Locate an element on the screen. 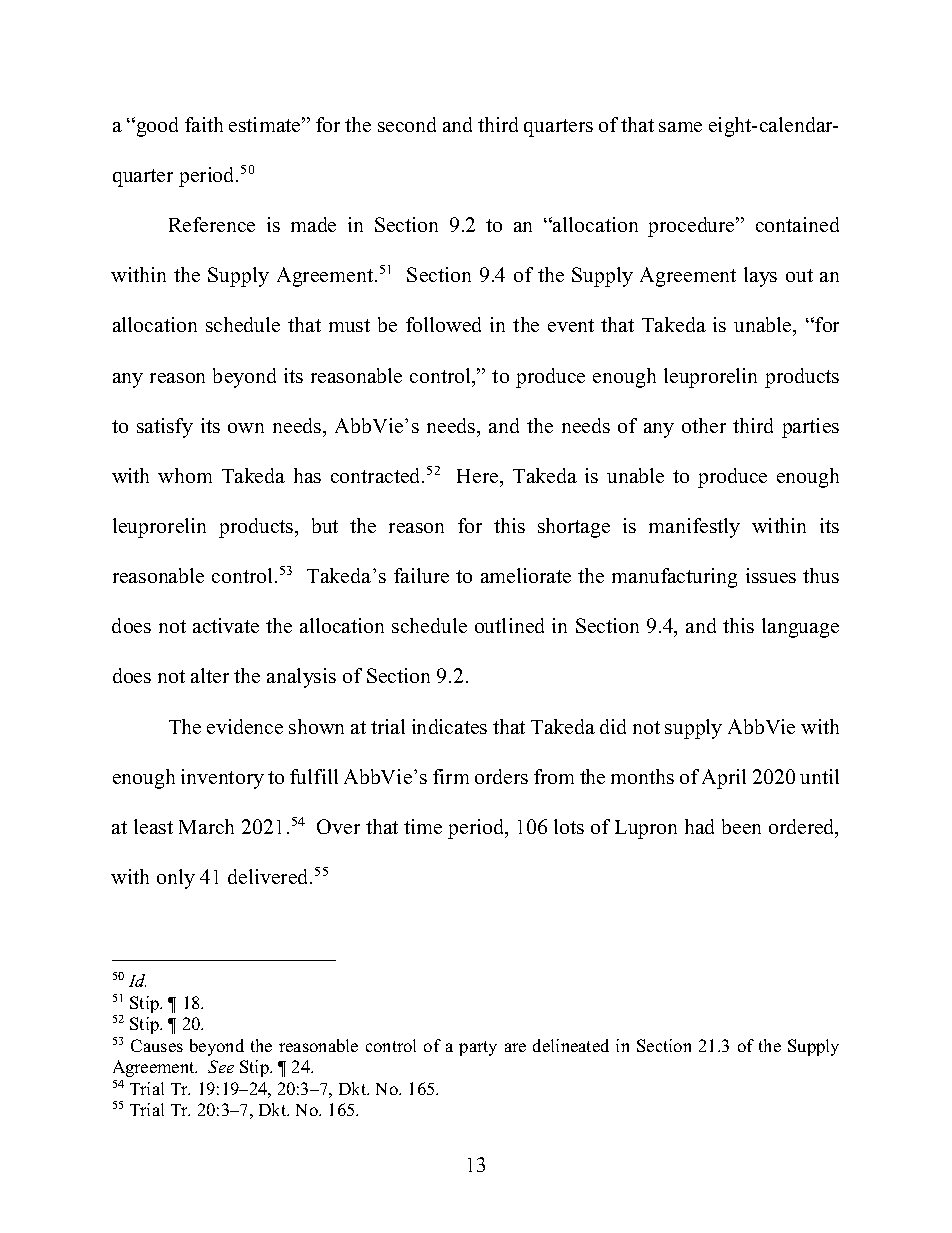 The height and width of the screenshot is (1233, 952). issues is located at coordinates (771, 575).
